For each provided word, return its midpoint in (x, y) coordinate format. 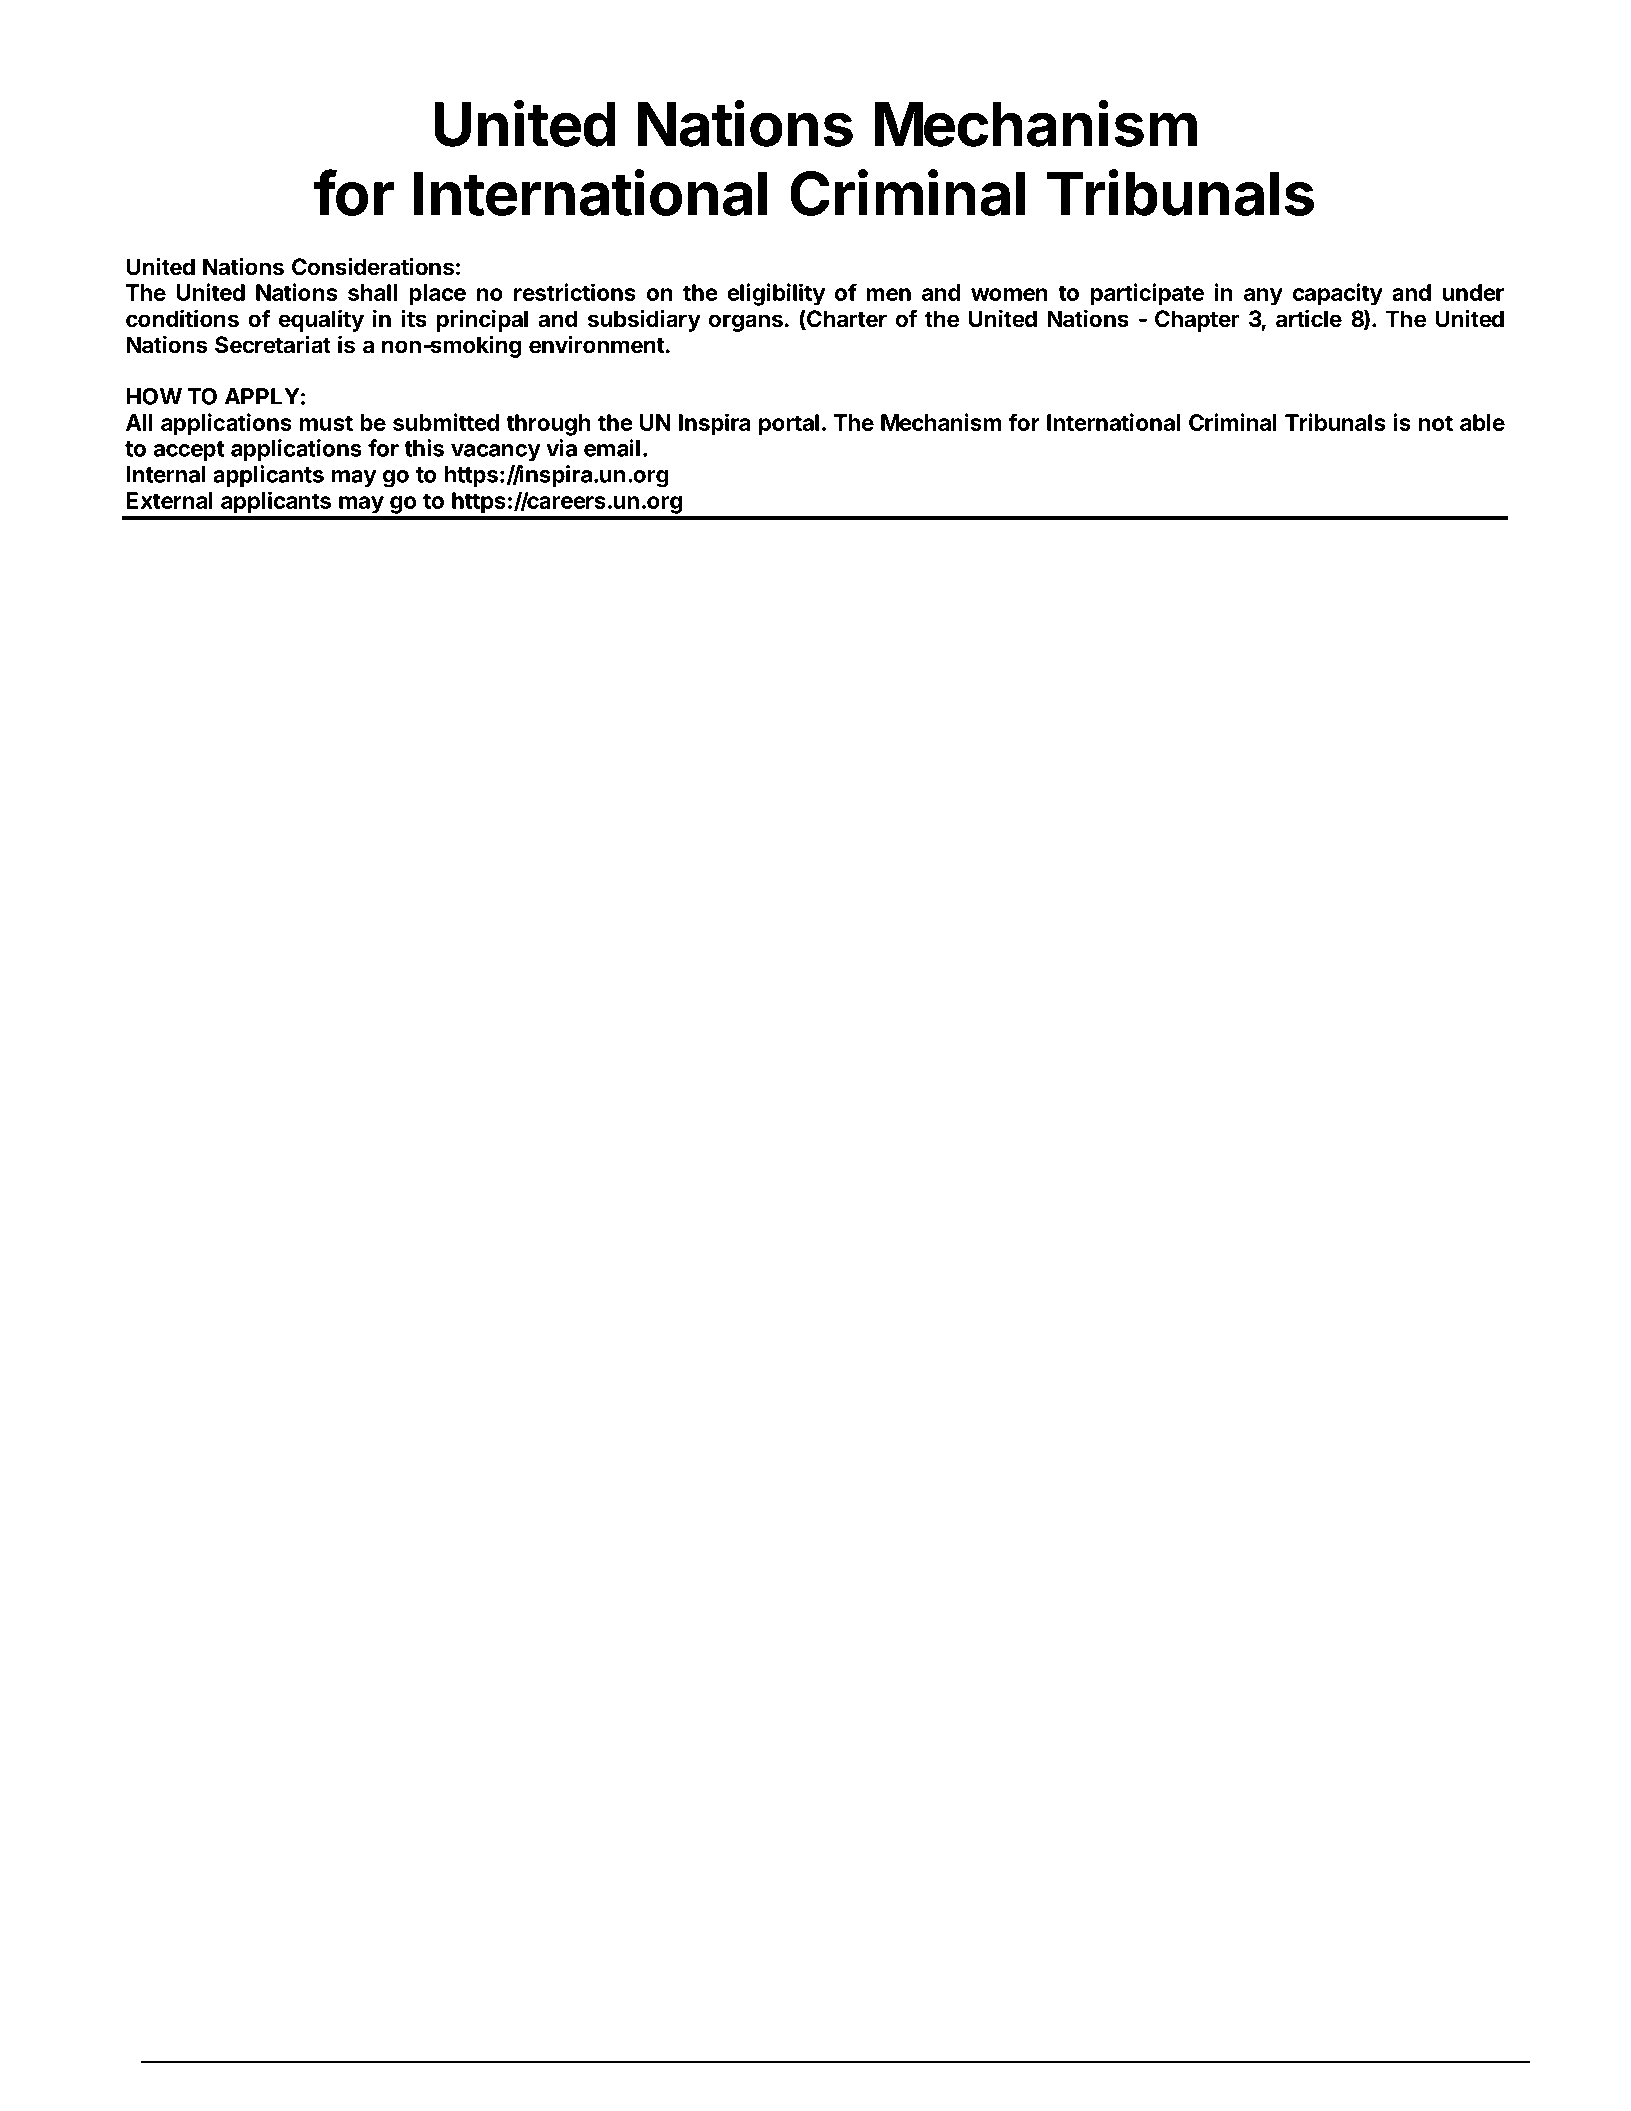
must (326, 423)
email (612, 448)
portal (789, 425)
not (1436, 423)
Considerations (373, 266)
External (169, 500)
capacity (1338, 294)
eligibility (776, 294)
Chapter (1197, 321)
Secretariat (273, 344)
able (1482, 422)
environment (597, 344)
